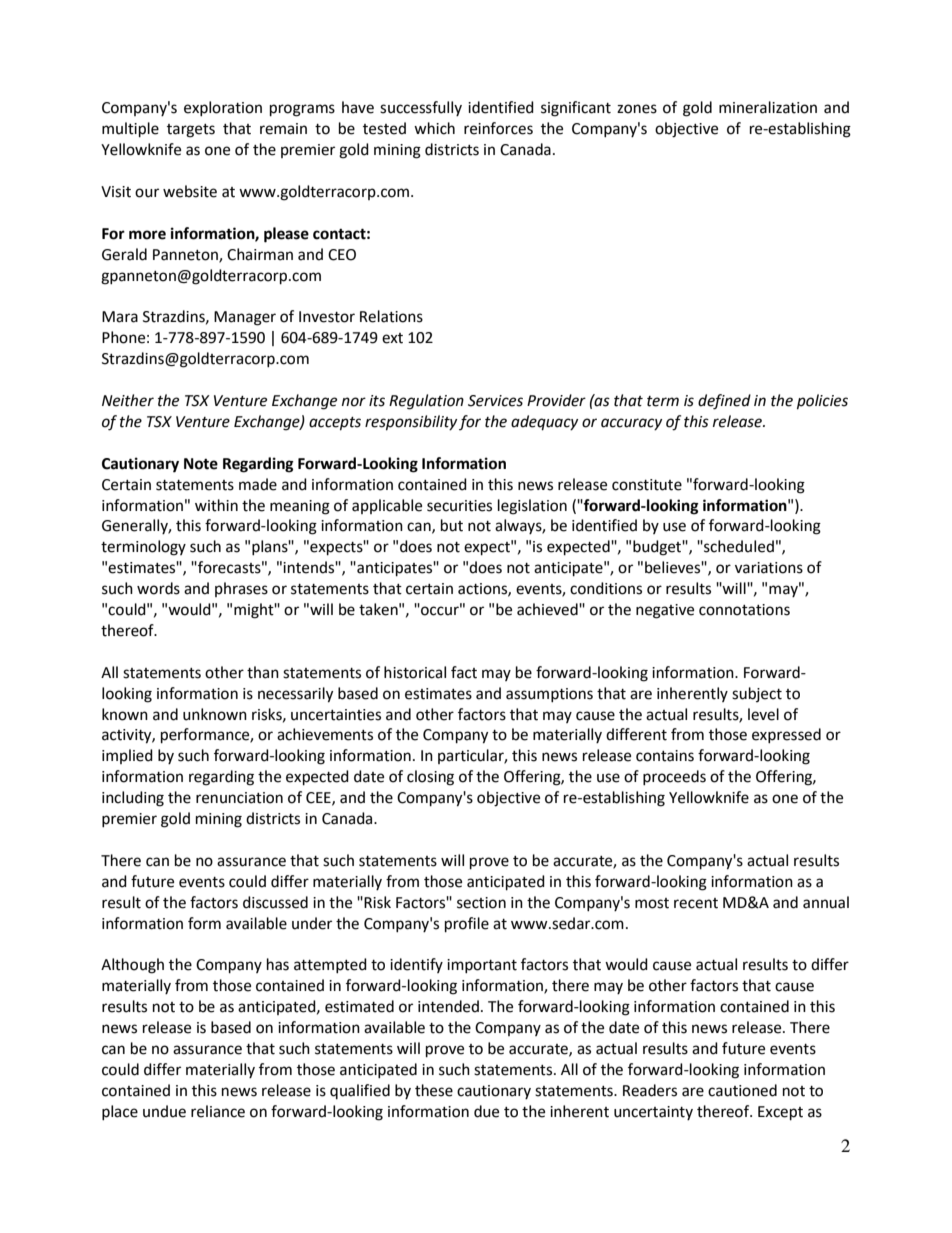  I want to click on subject, so click(757, 694).
